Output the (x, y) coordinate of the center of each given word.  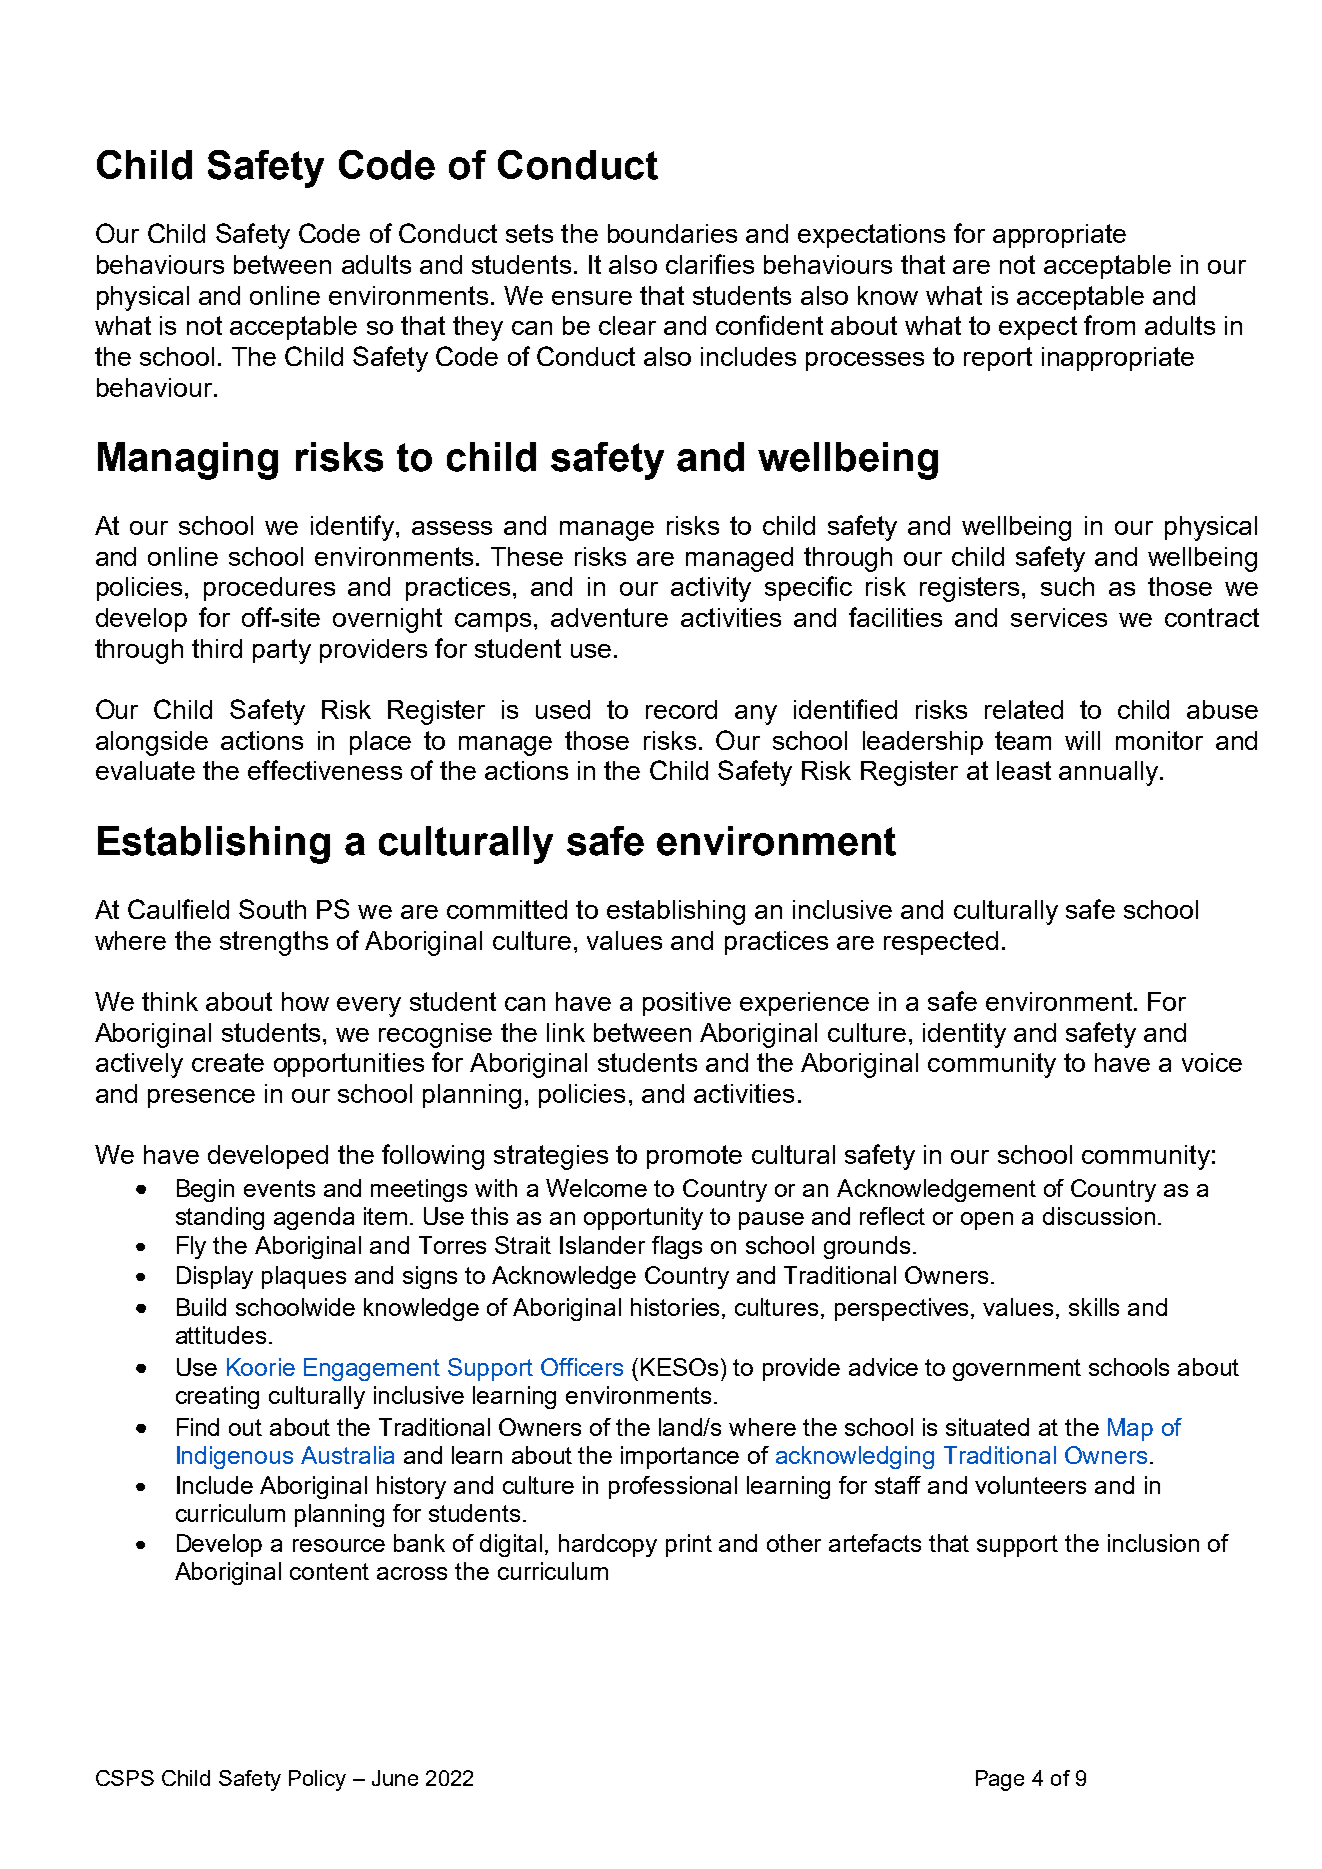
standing (220, 1218)
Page (1000, 1780)
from (1109, 325)
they (478, 328)
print (689, 1545)
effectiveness (325, 770)
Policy (317, 1780)
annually (1110, 773)
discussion (1099, 1216)
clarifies (710, 264)
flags (677, 1247)
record (681, 709)
